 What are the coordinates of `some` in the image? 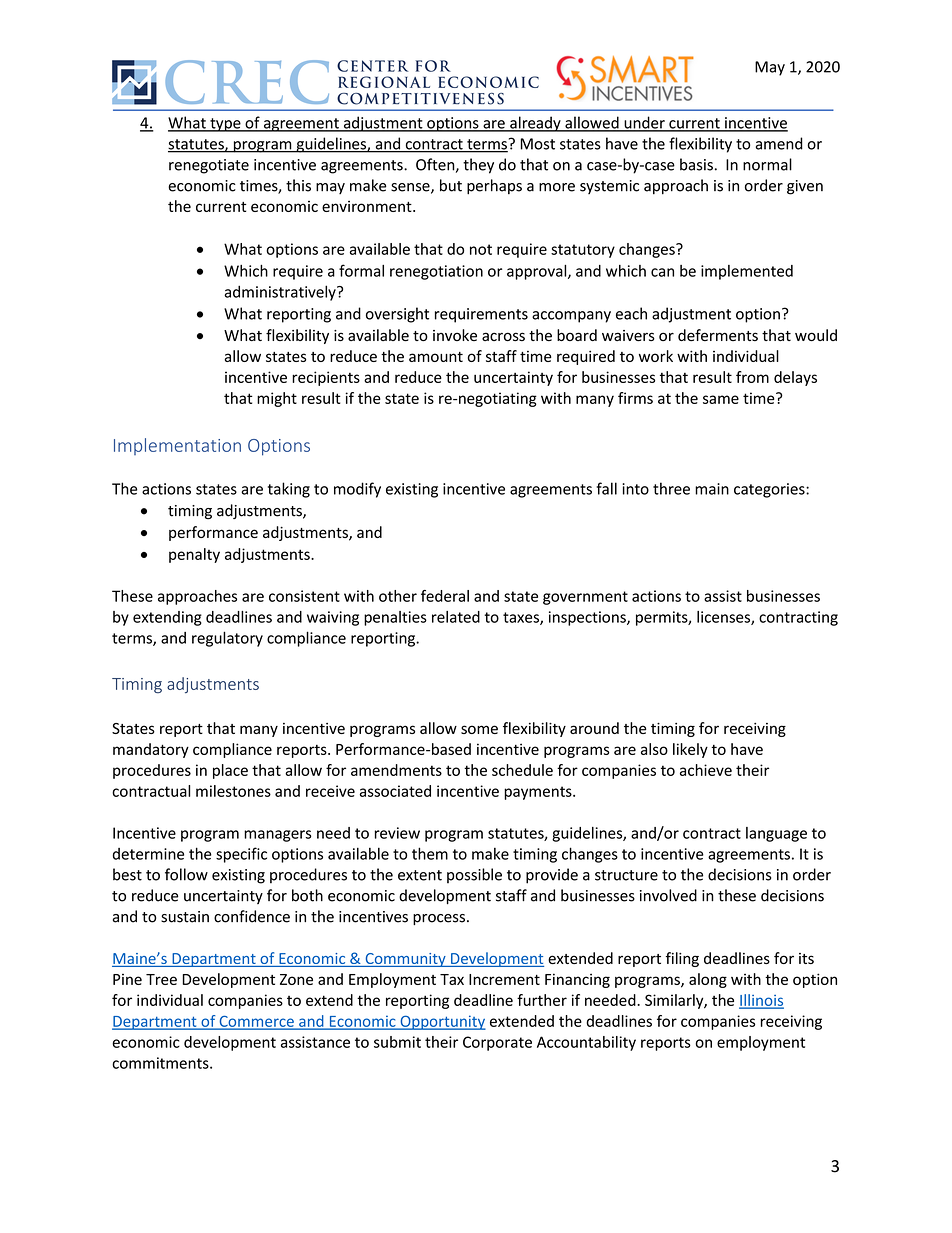 It's located at (479, 729).
